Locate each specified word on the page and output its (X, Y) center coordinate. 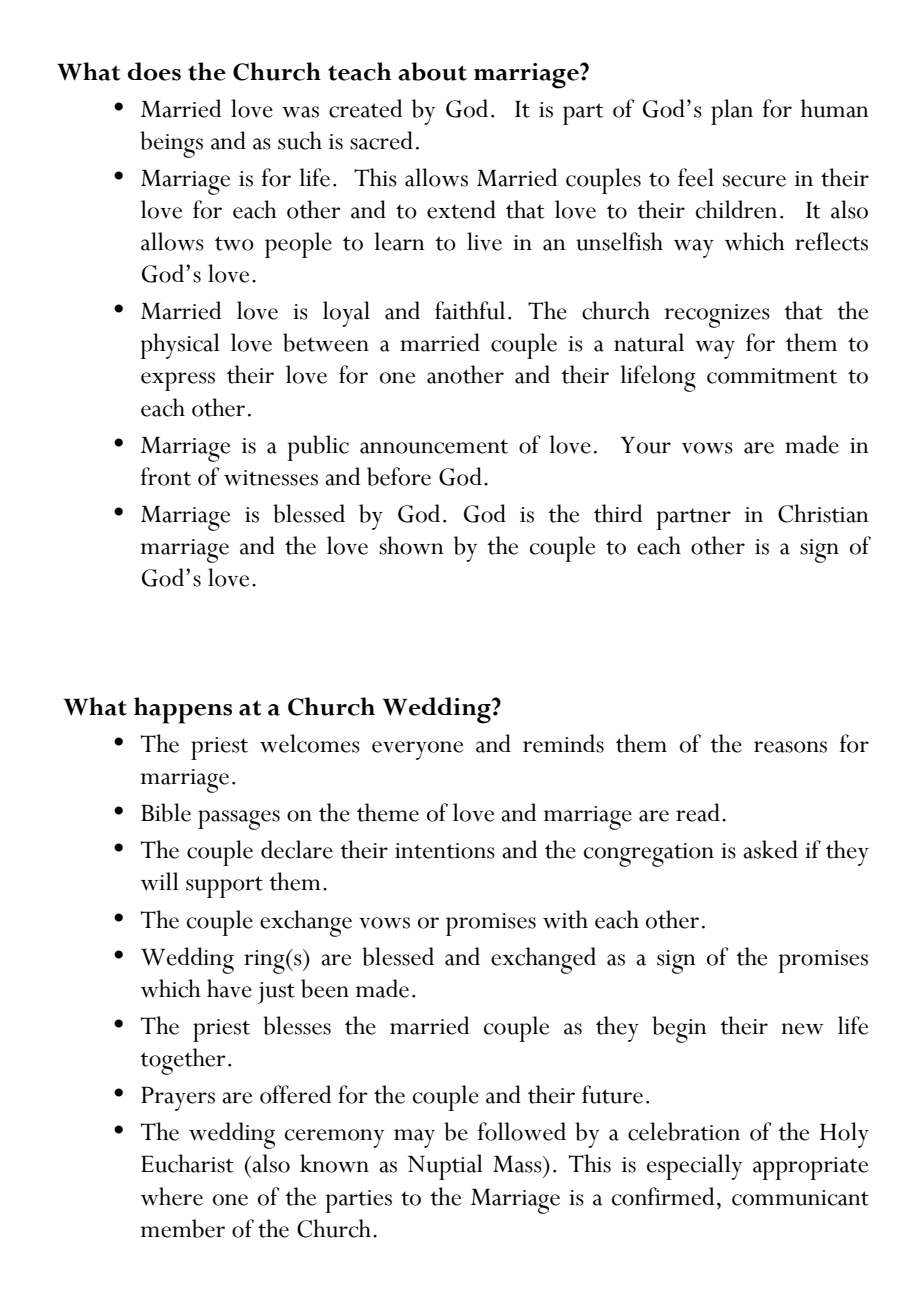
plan (732, 112)
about (432, 71)
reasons (790, 747)
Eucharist (187, 1163)
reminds (563, 743)
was (300, 112)
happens (183, 710)
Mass (518, 1164)
